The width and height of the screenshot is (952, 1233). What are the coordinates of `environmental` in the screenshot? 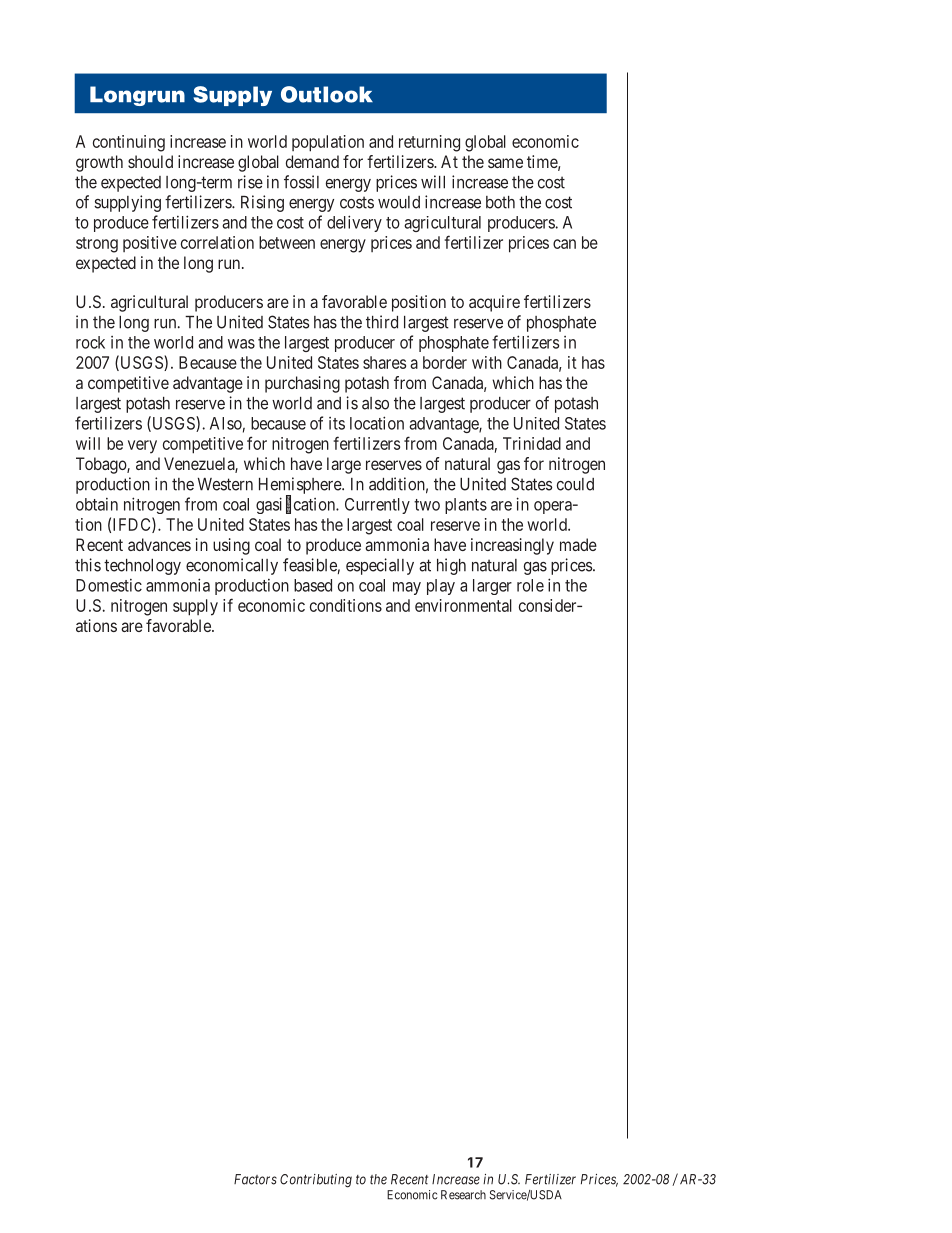 It's located at (463, 605).
